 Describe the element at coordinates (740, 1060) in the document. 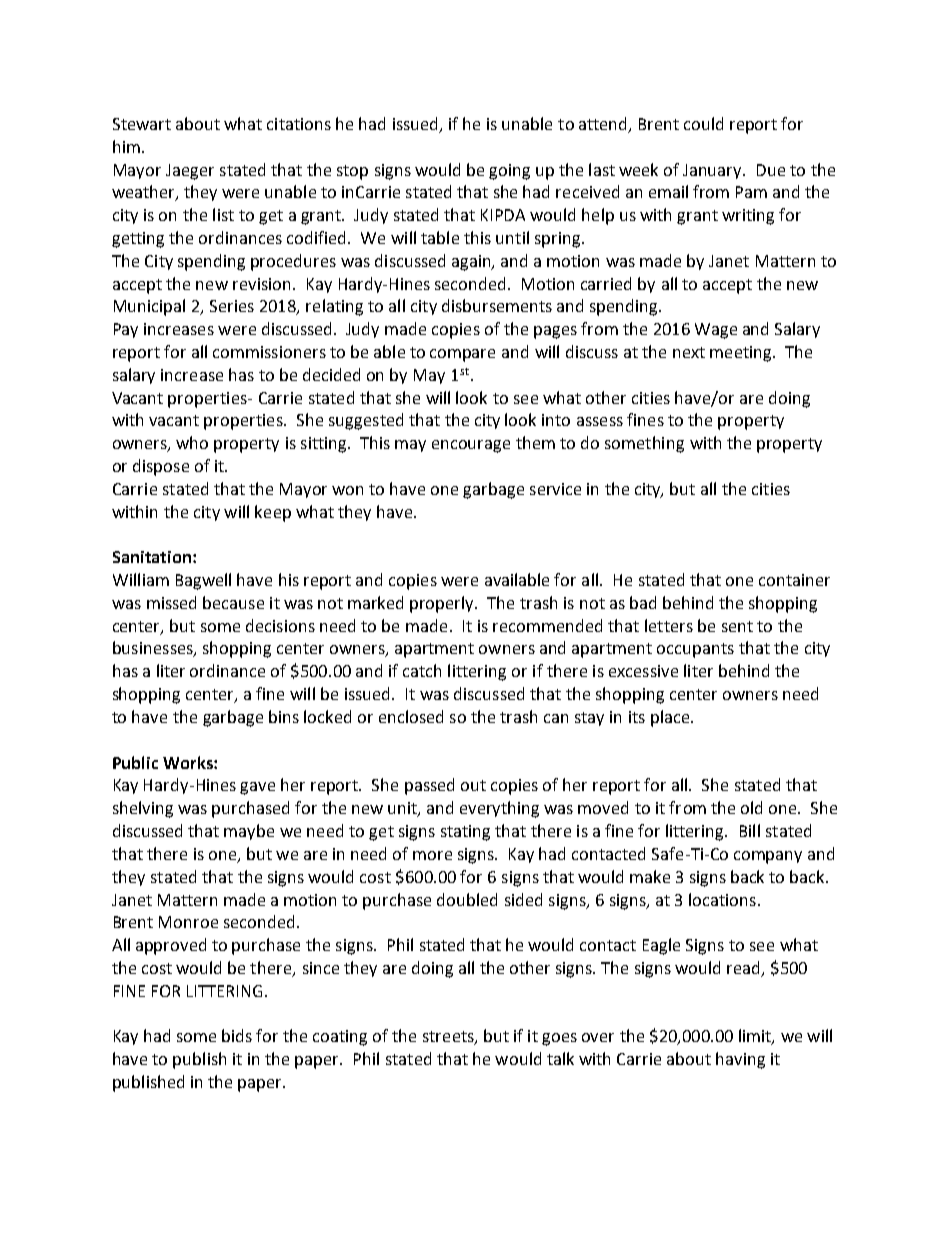

I see `having` at that location.
